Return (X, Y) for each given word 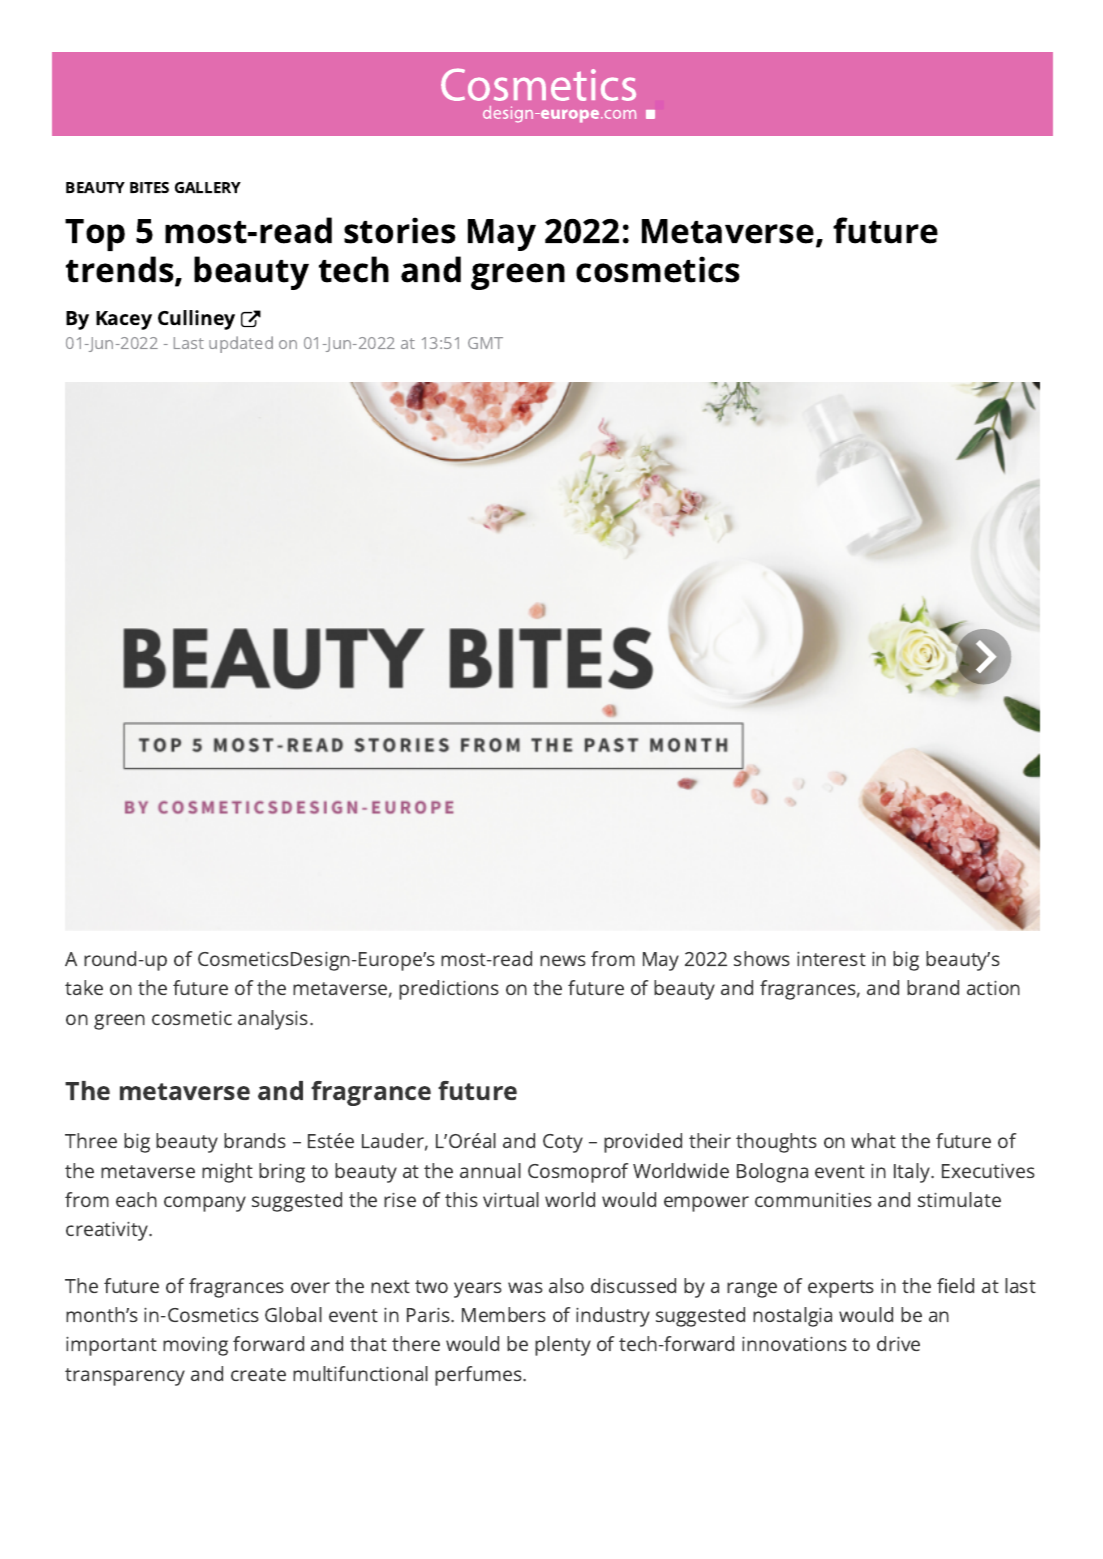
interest (831, 959)
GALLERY (208, 187)
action (993, 988)
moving (195, 1346)
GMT (485, 343)
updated (241, 344)
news (563, 960)
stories (400, 230)
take (84, 987)
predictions (449, 990)
